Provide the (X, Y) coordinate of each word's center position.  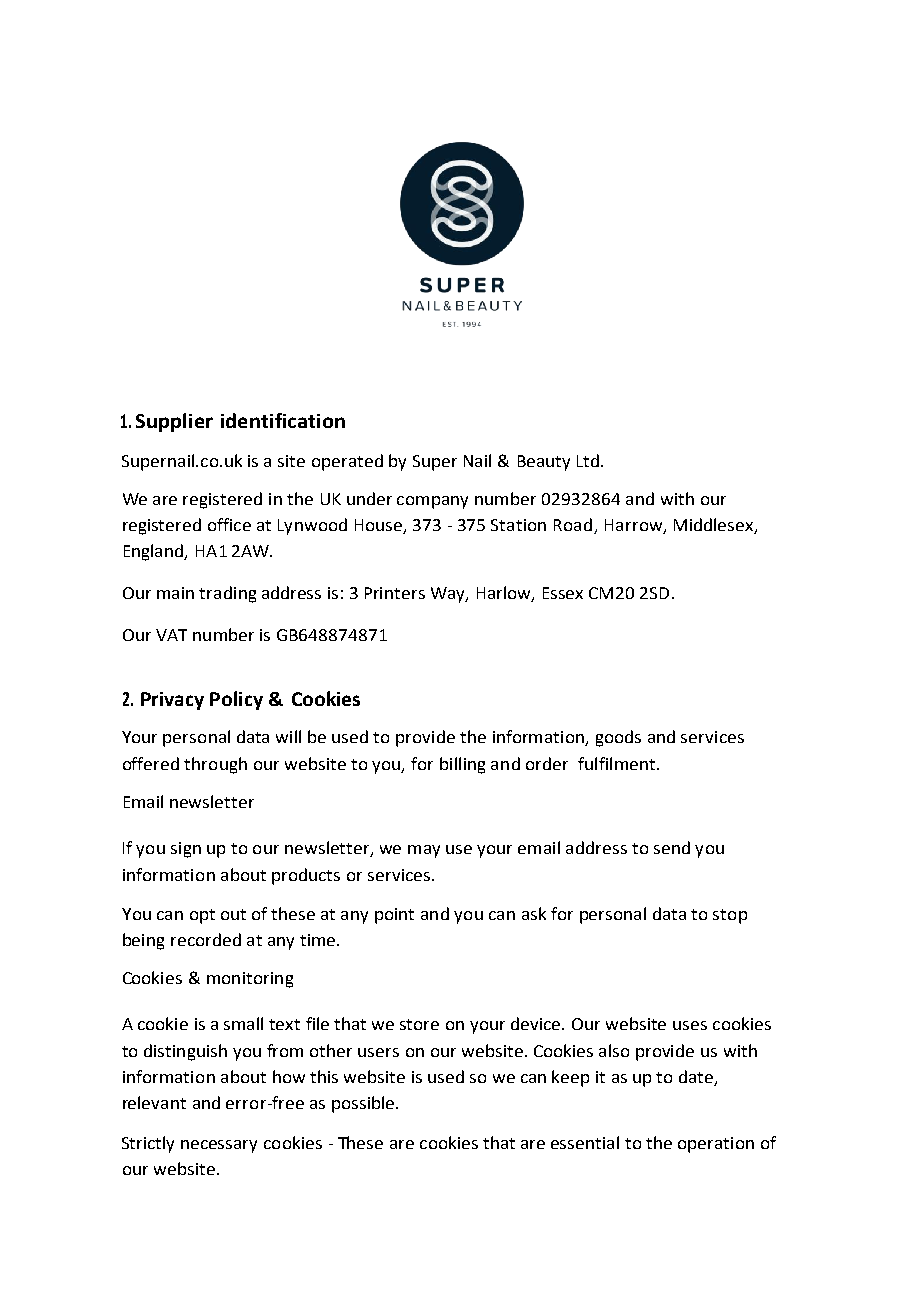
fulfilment (616, 763)
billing (462, 765)
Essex (563, 593)
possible (364, 1104)
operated (347, 462)
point (394, 916)
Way (449, 595)
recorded (206, 939)
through (215, 765)
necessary (219, 1146)
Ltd (588, 460)
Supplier (174, 422)
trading (227, 594)
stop (730, 916)
